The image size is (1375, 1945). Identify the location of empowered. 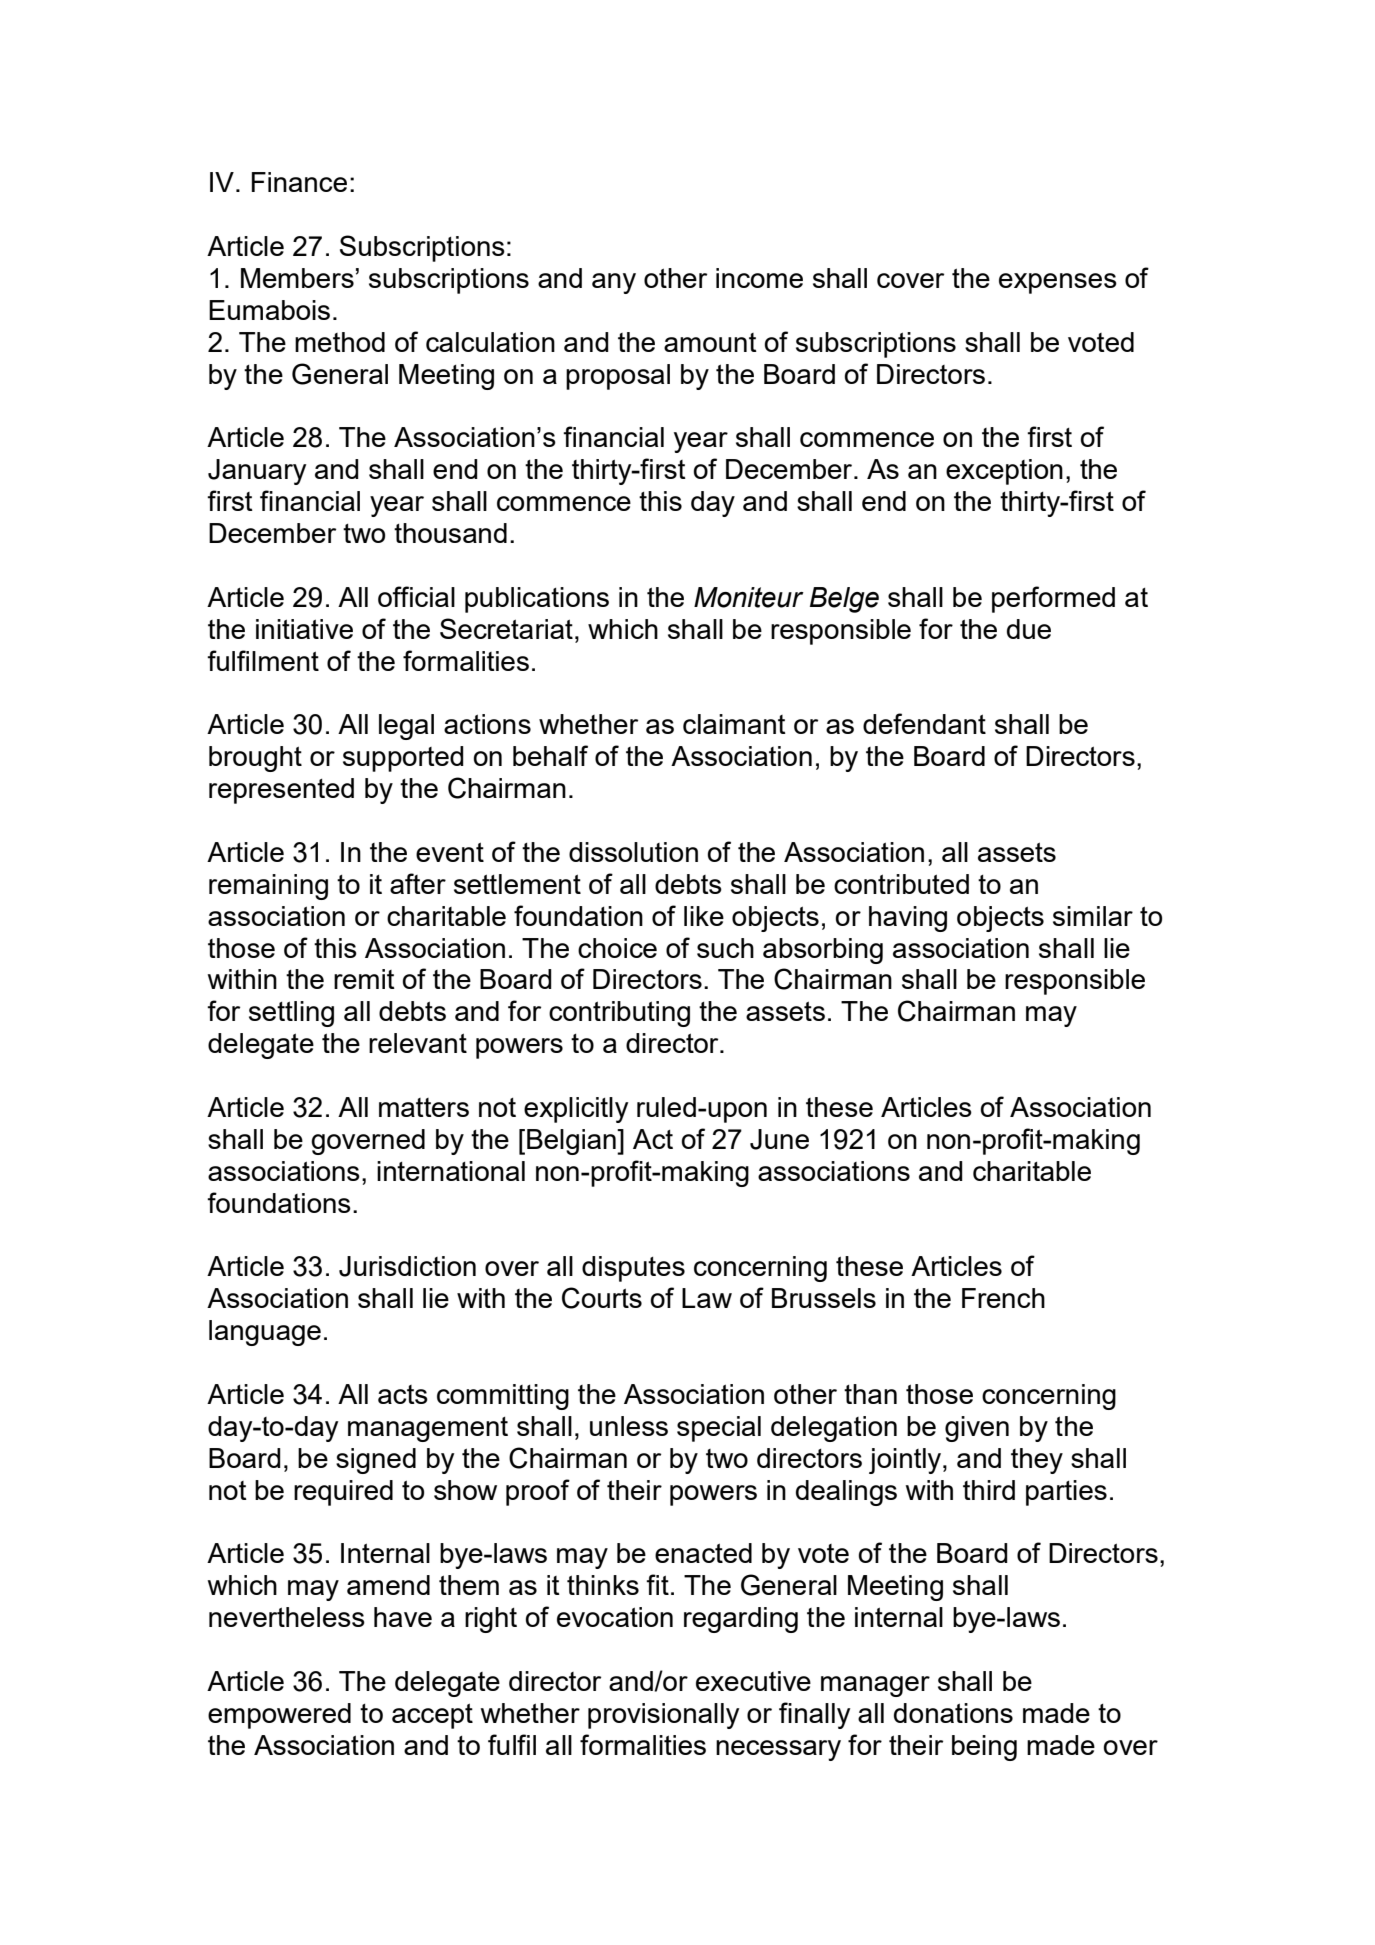
(279, 1716).
